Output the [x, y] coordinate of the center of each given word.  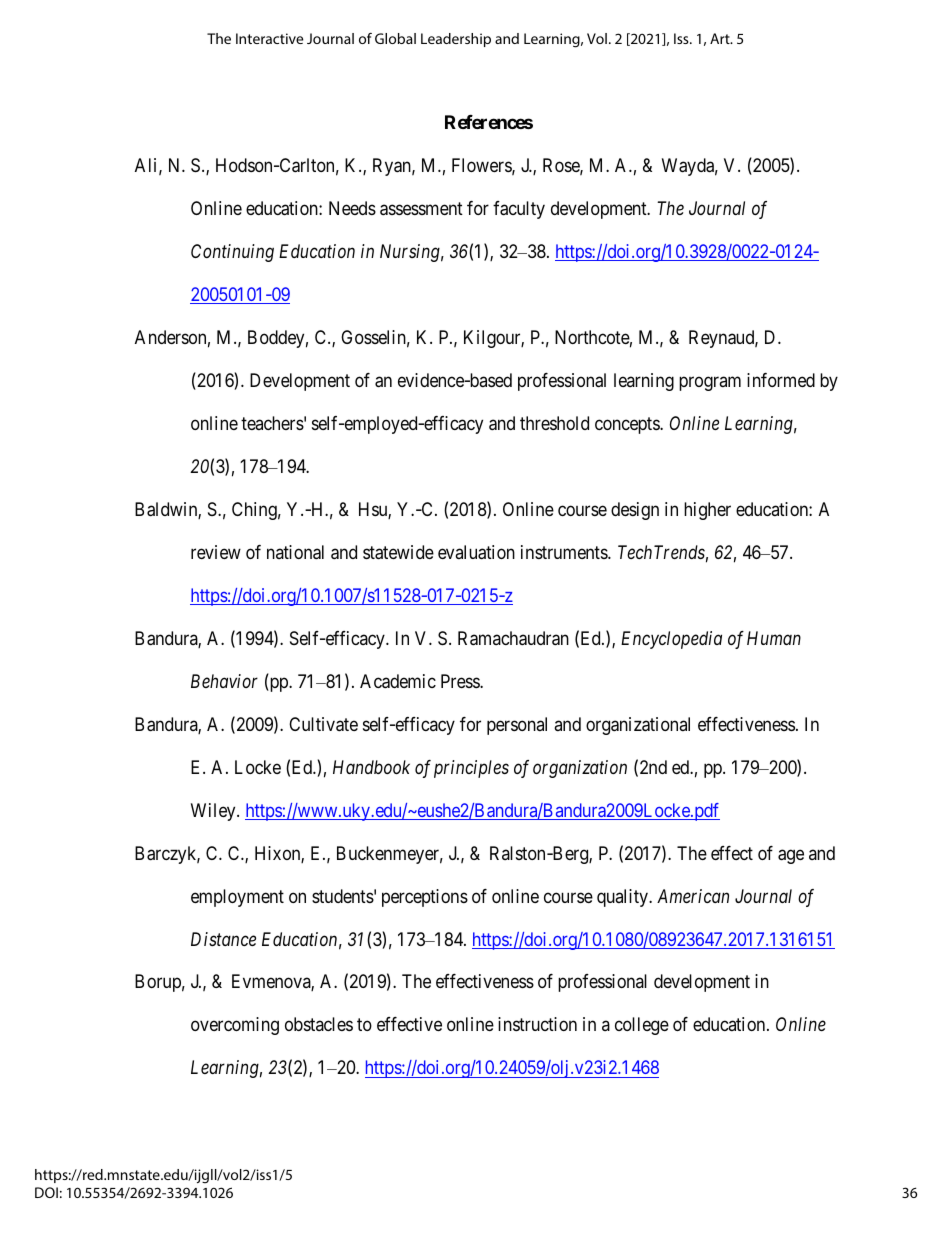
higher [707, 511]
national [295, 552]
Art [721, 38]
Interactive [269, 38]
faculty [519, 210]
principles [471, 769]
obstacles [319, 1024]
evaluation [476, 552]
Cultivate [323, 724]
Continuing [232, 253]
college [642, 1026]
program [710, 383]
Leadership [456, 40]
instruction [537, 1024]
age [791, 856]
